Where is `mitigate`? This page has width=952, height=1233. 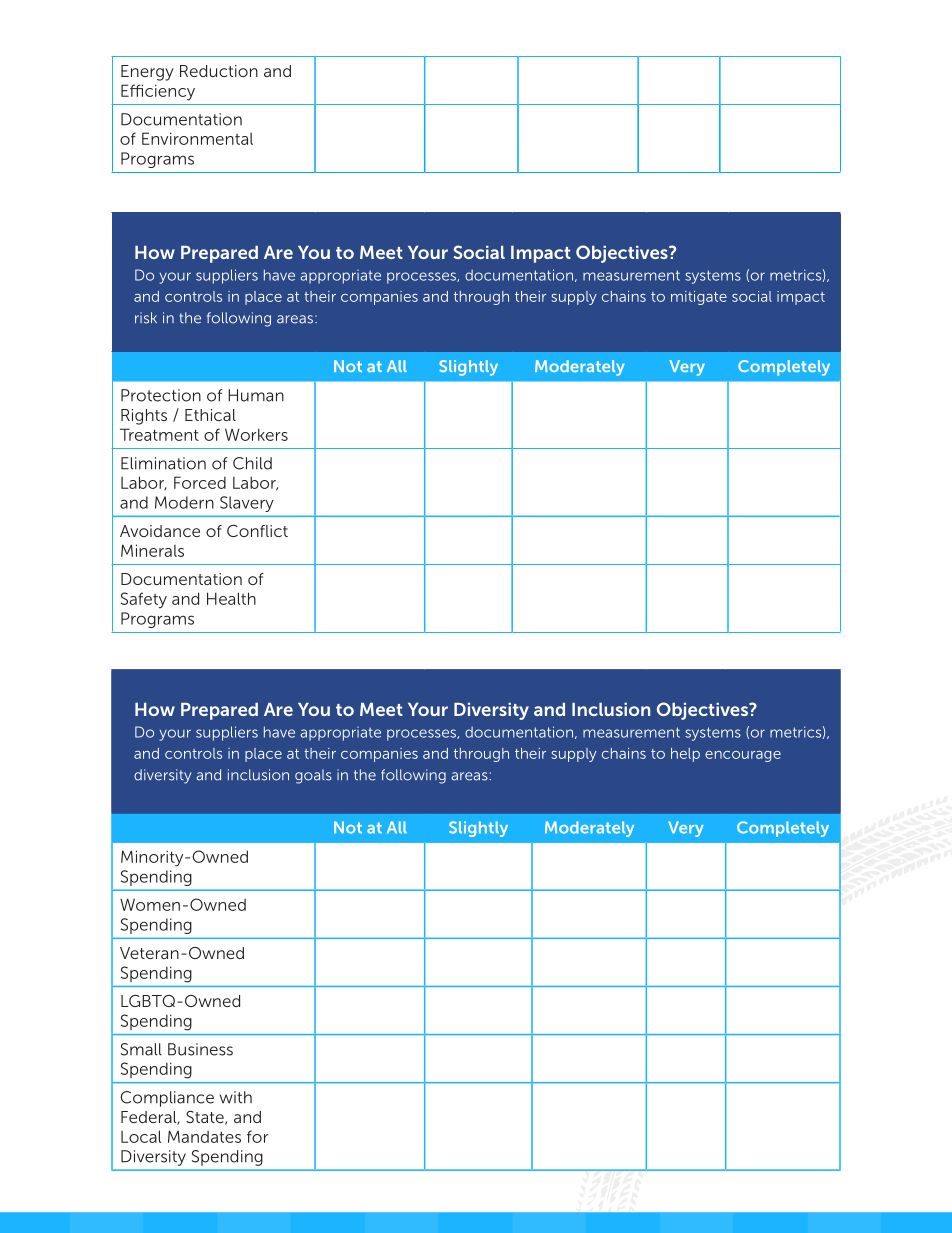
mitigate is located at coordinates (699, 298).
